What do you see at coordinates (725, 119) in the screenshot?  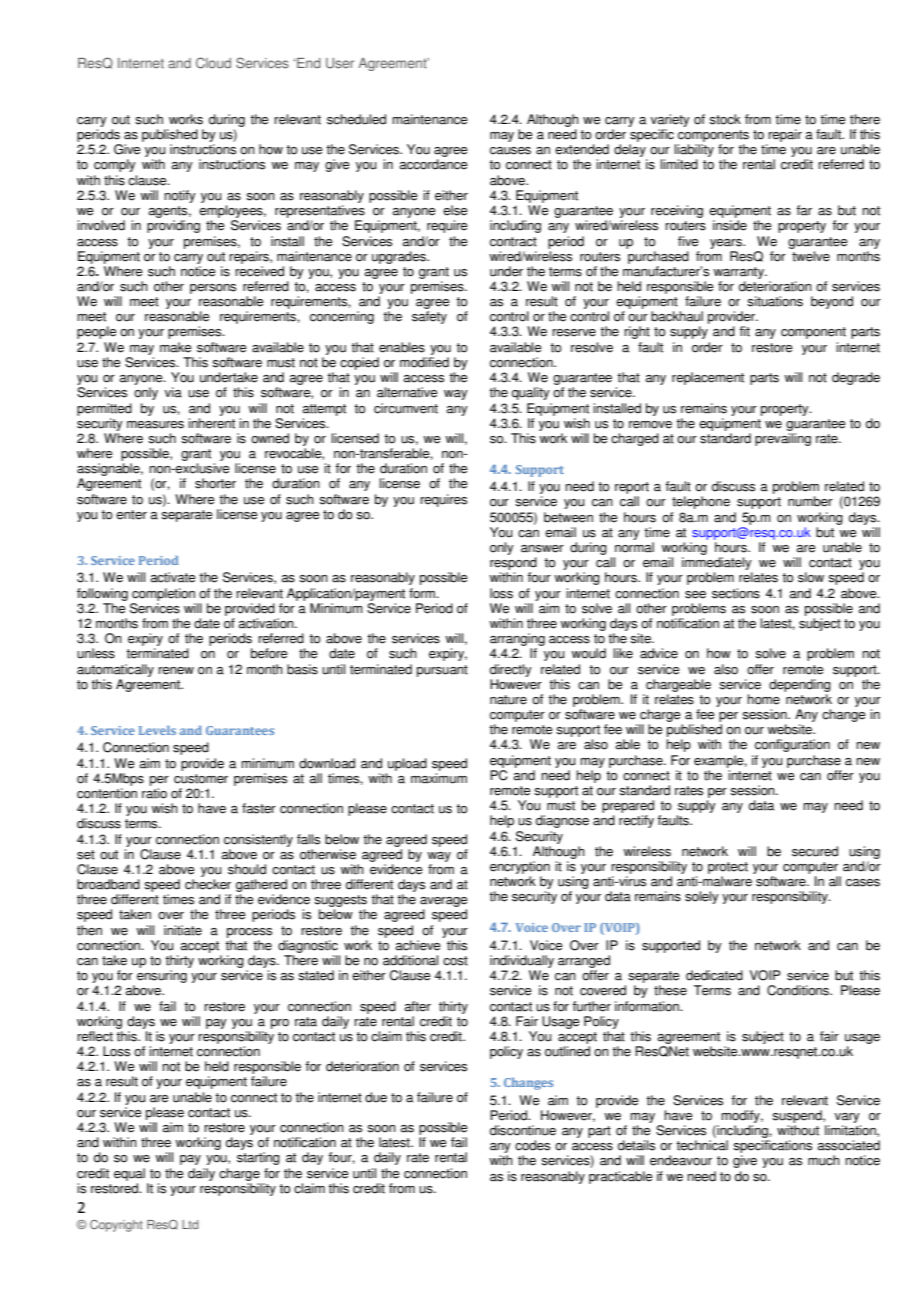 I see `stock` at bounding box center [725, 119].
